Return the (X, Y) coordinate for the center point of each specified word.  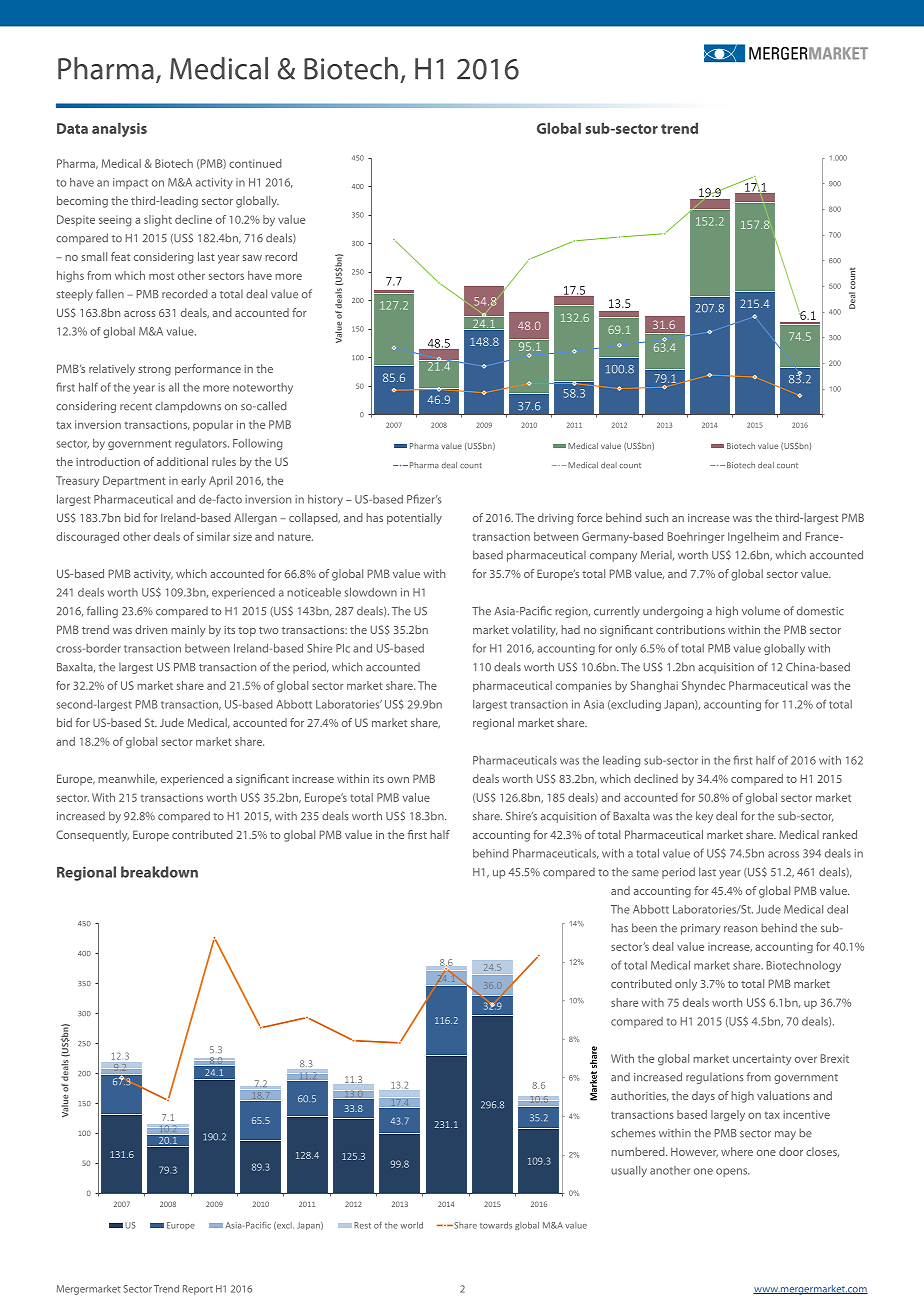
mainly (188, 631)
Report (198, 1290)
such (656, 517)
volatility (534, 631)
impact (130, 183)
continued (255, 163)
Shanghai (654, 686)
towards (496, 1225)
